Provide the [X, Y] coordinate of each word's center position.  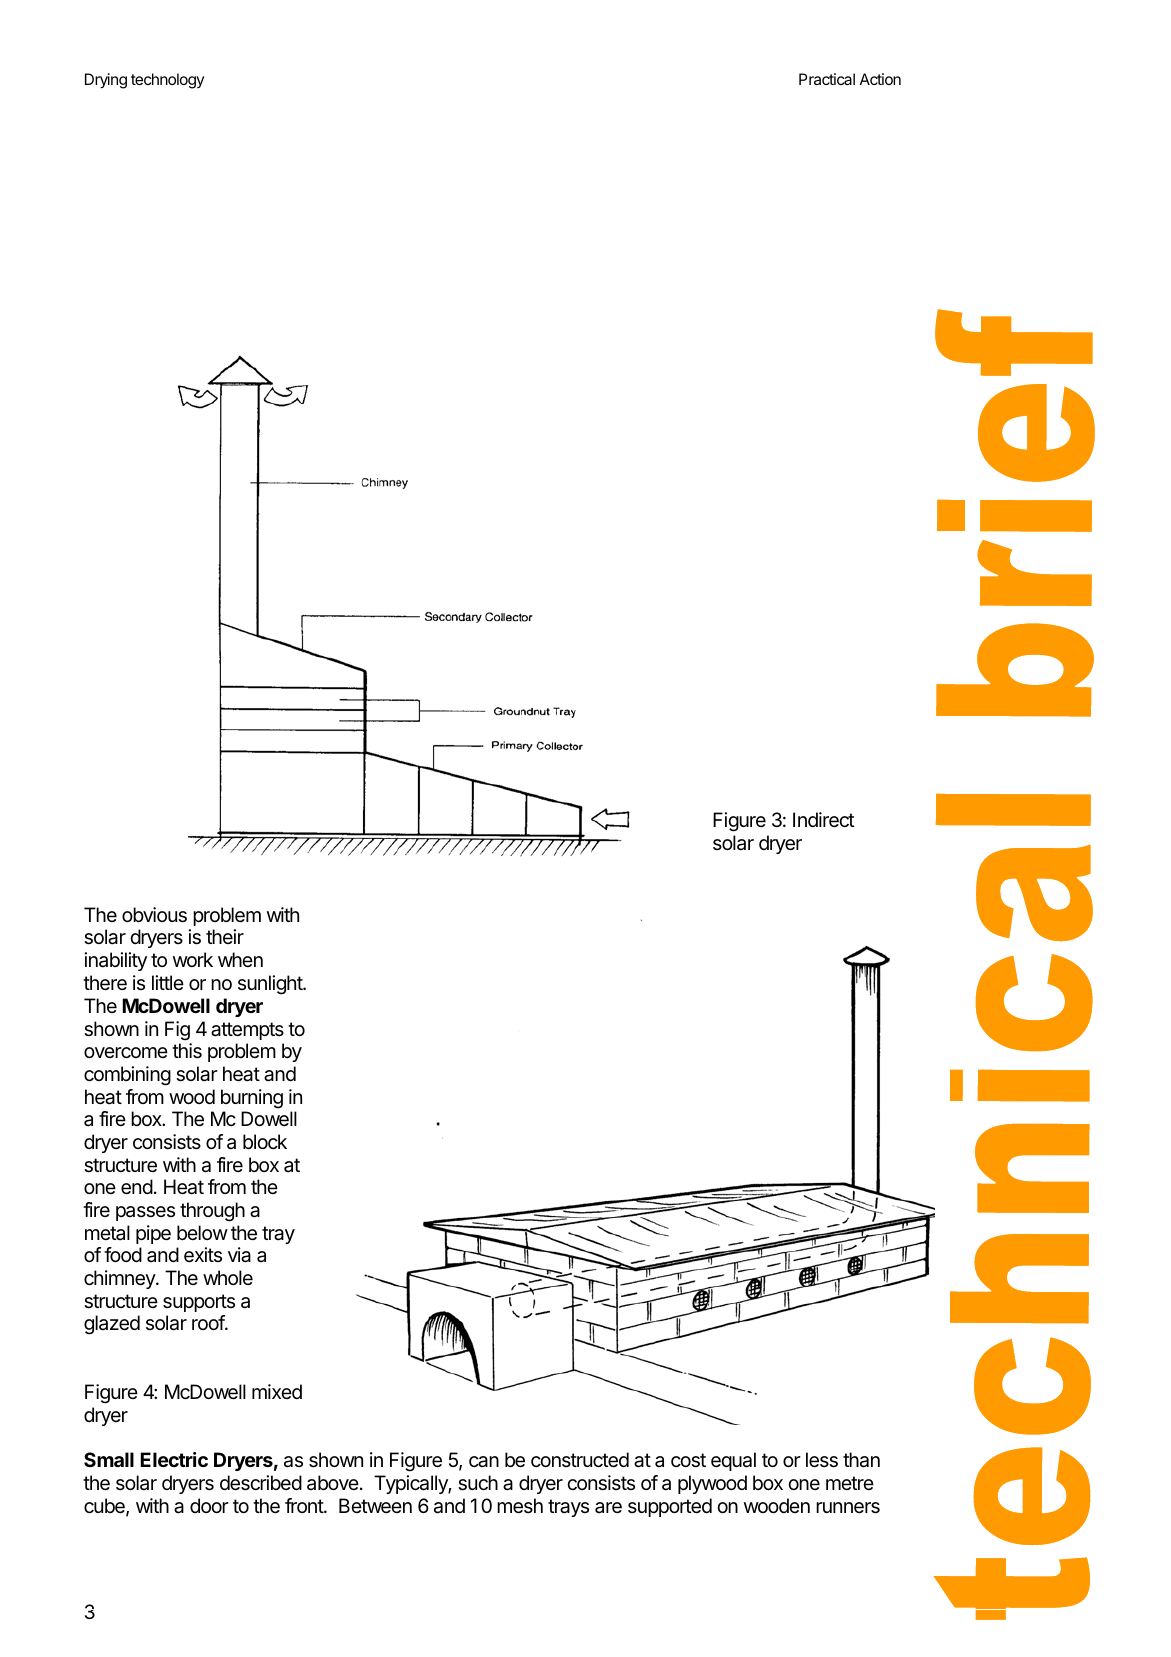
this [187, 1051]
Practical [827, 79]
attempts [247, 1031]
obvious [154, 915]
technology [167, 81]
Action [880, 79]
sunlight [271, 985]
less [822, 1460]
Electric [174, 1459]
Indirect [823, 820]
